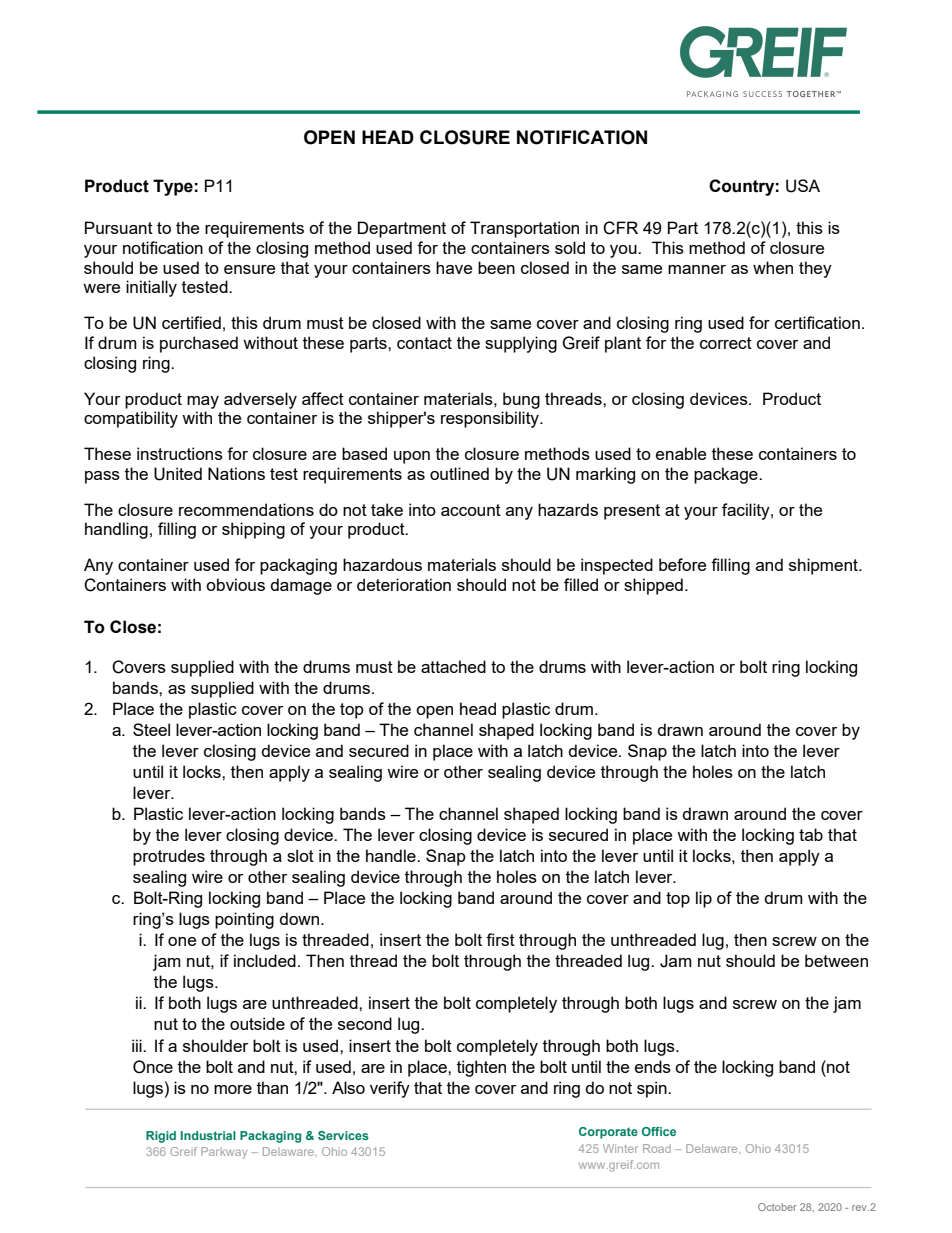 This image has height=1233, width=952. I want to click on attached, so click(453, 666).
